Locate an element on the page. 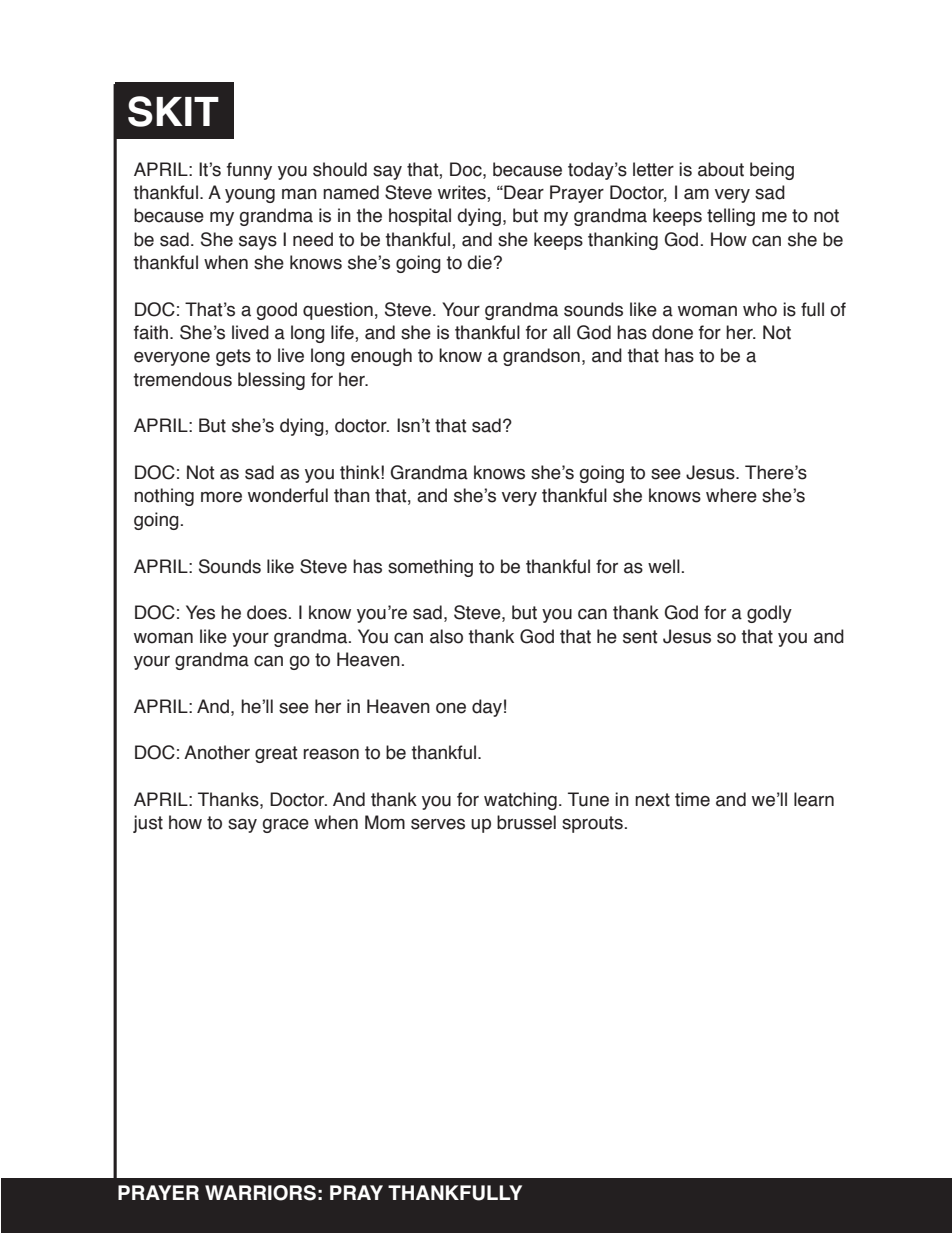 This page has height=1233, width=952. done is located at coordinates (672, 332).
